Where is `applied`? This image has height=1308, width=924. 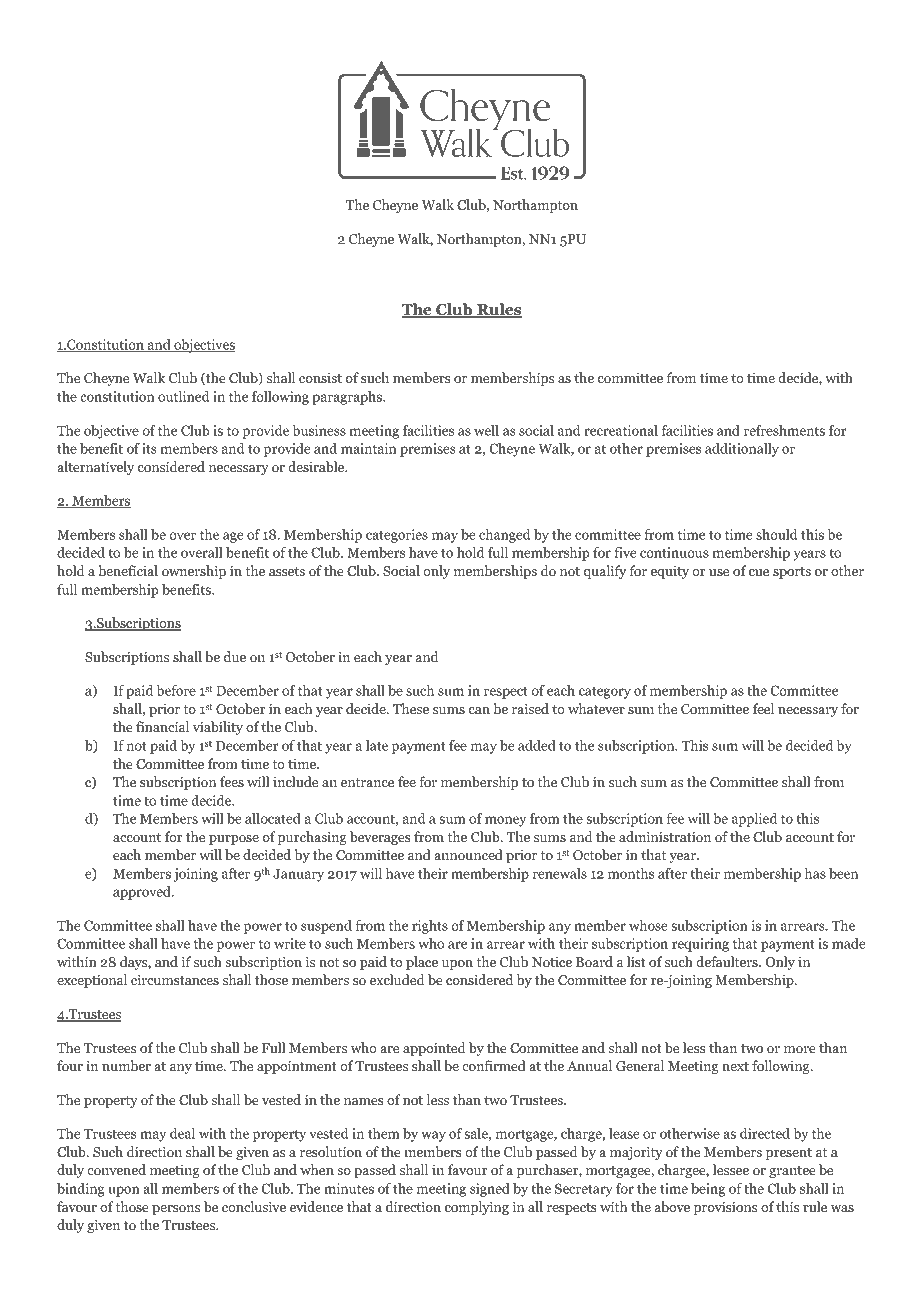 applied is located at coordinates (754, 820).
